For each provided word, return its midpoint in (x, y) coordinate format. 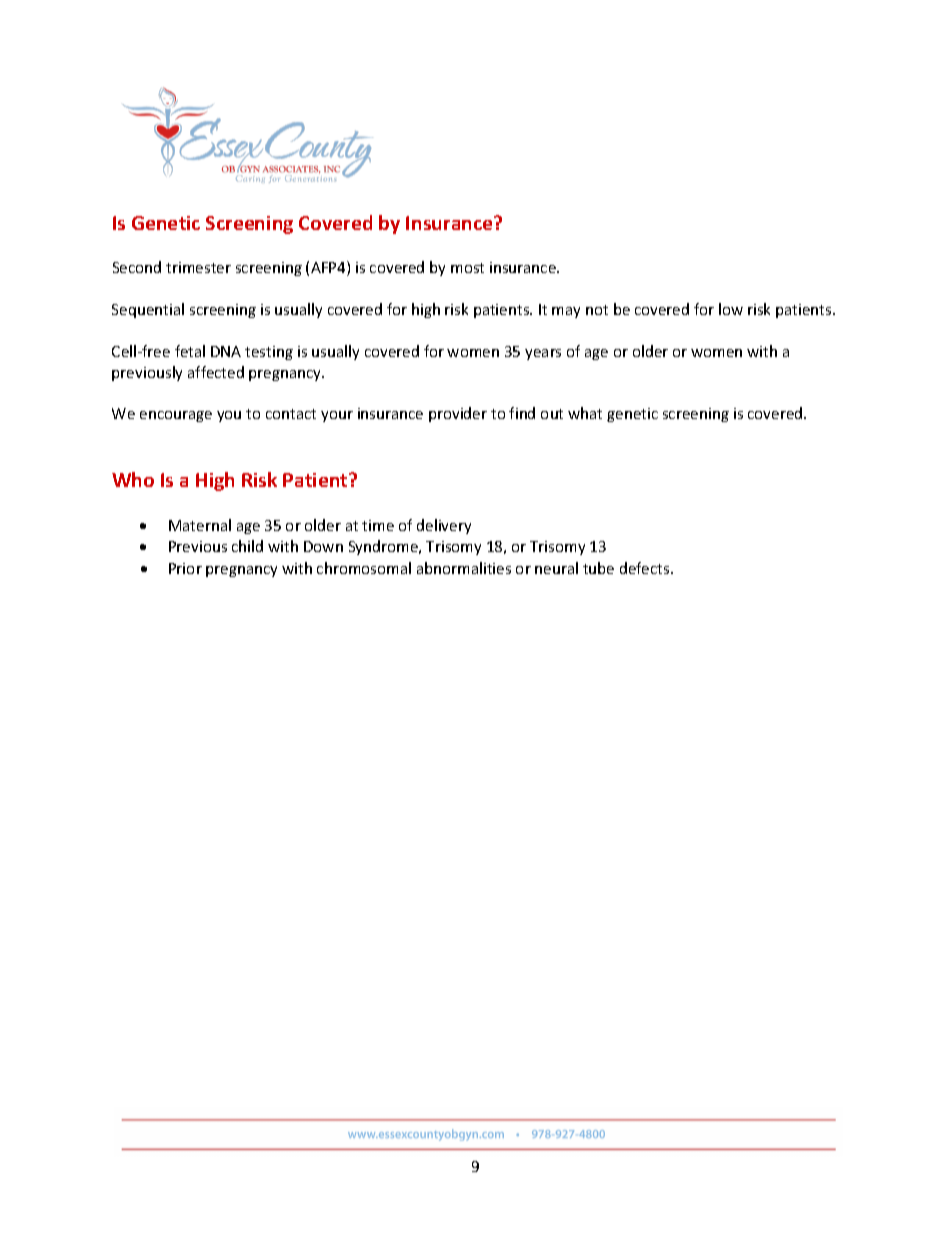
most (467, 268)
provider (458, 414)
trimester (198, 267)
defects (646, 568)
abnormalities (464, 568)
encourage (176, 416)
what (585, 413)
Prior (185, 568)
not (597, 310)
